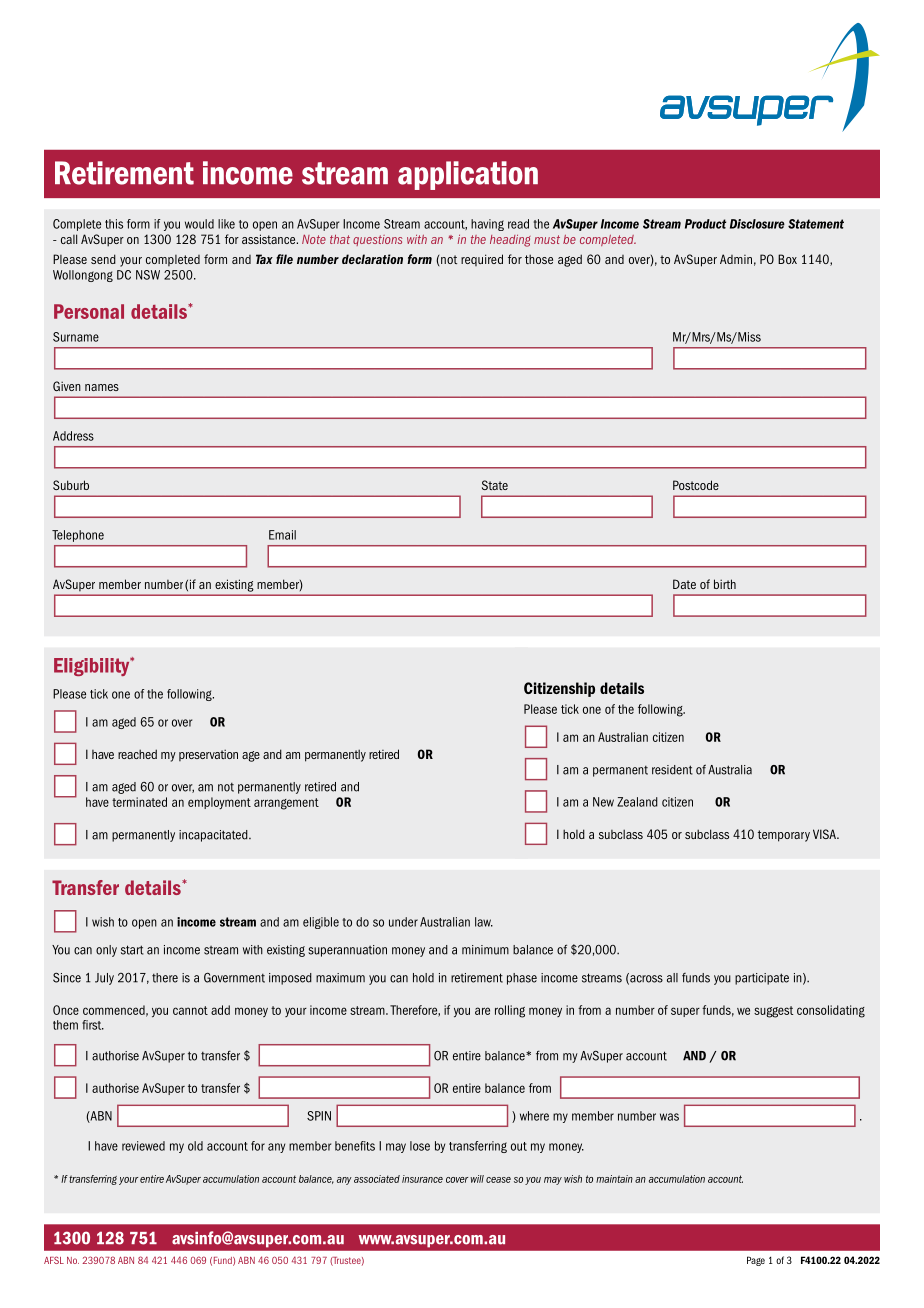  I want to click on start, so click(132, 950).
